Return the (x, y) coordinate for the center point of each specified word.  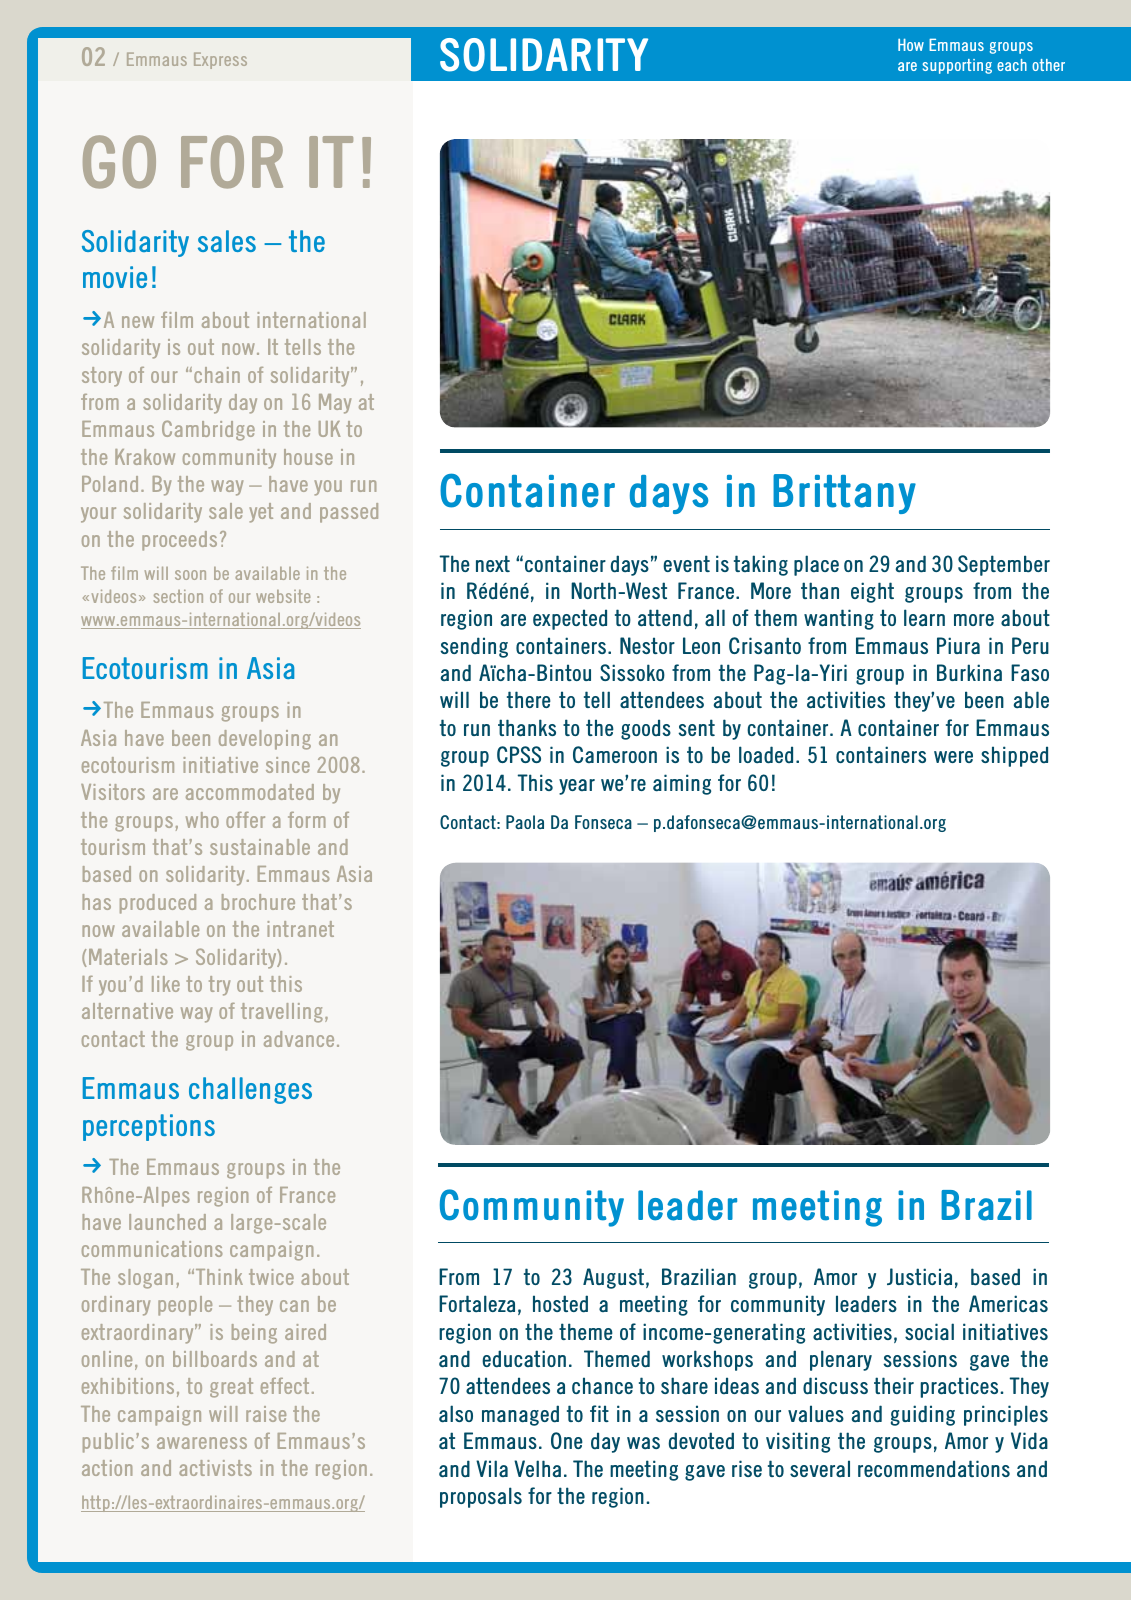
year (577, 787)
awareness (202, 1443)
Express (220, 60)
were (953, 757)
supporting (957, 66)
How (911, 44)
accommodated (250, 792)
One (567, 1440)
